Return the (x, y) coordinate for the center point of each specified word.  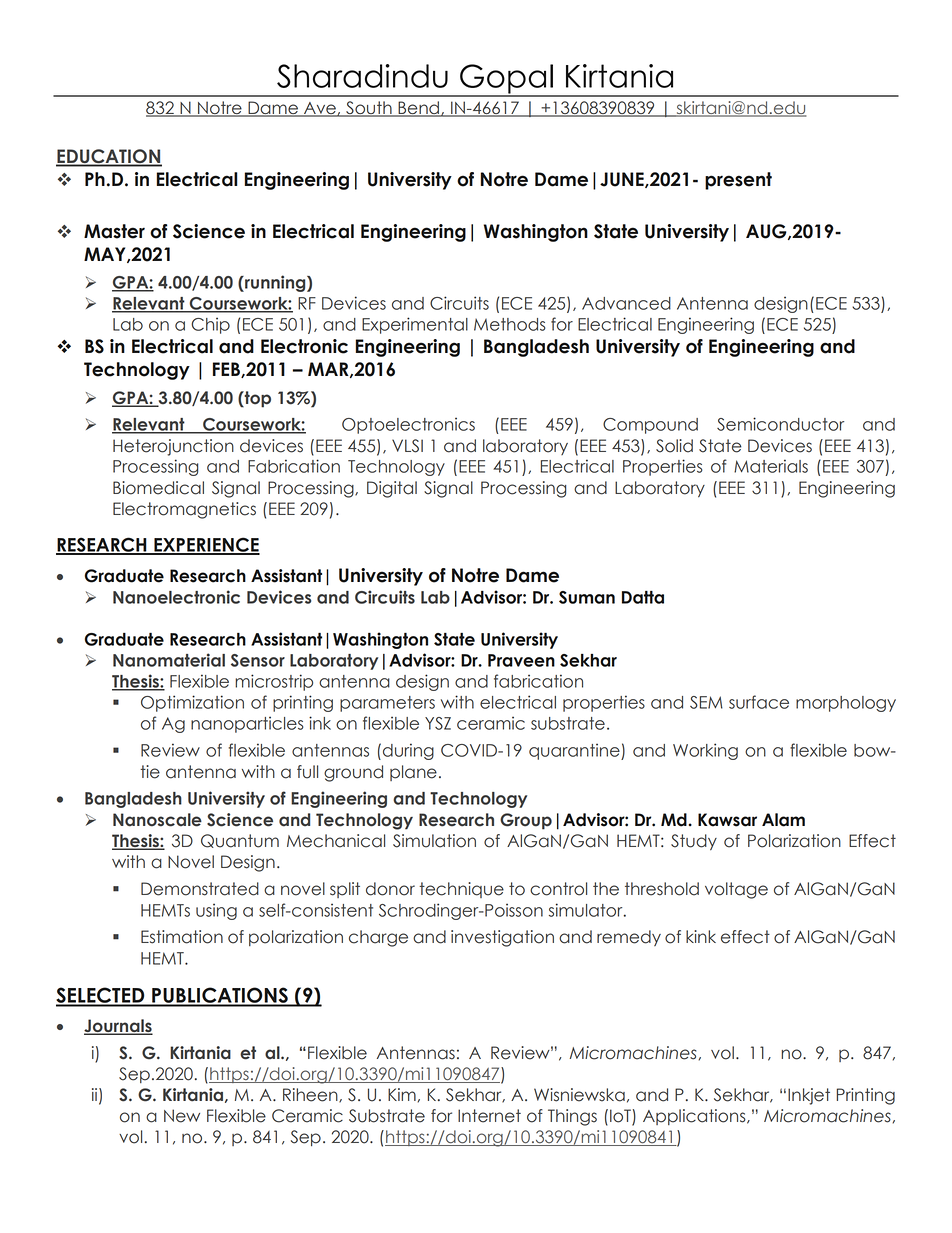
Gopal (506, 80)
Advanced (626, 303)
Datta (643, 597)
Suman (587, 597)
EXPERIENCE (206, 545)
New (182, 1116)
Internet (489, 1116)
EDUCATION (109, 157)
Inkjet (809, 1096)
